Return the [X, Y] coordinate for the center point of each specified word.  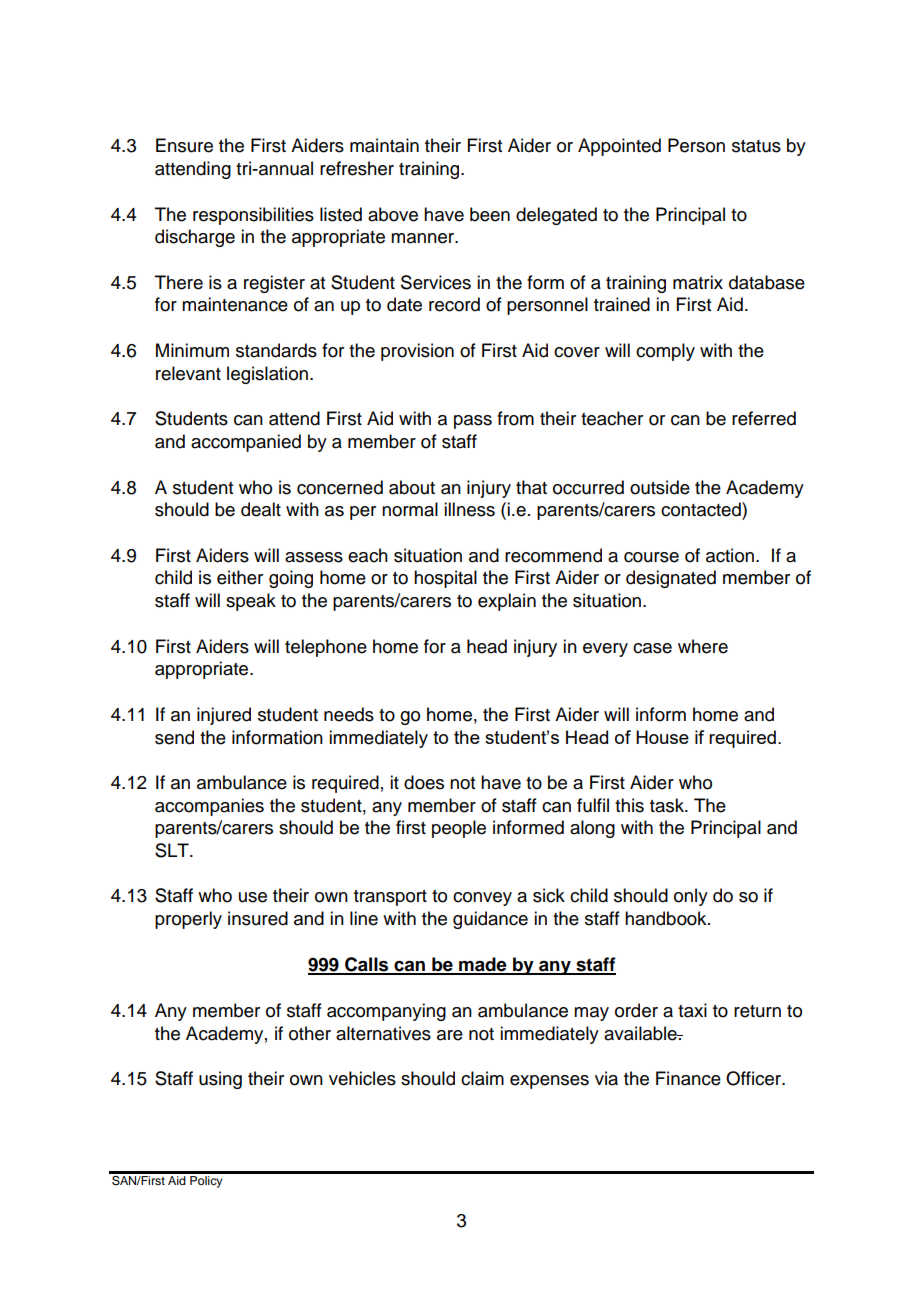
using [220, 1080]
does [424, 782]
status [756, 146]
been [490, 214]
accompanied [246, 443]
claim [482, 1078]
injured [224, 716]
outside [660, 487]
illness [469, 509]
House [662, 737]
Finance [688, 1078]
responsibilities [253, 216]
